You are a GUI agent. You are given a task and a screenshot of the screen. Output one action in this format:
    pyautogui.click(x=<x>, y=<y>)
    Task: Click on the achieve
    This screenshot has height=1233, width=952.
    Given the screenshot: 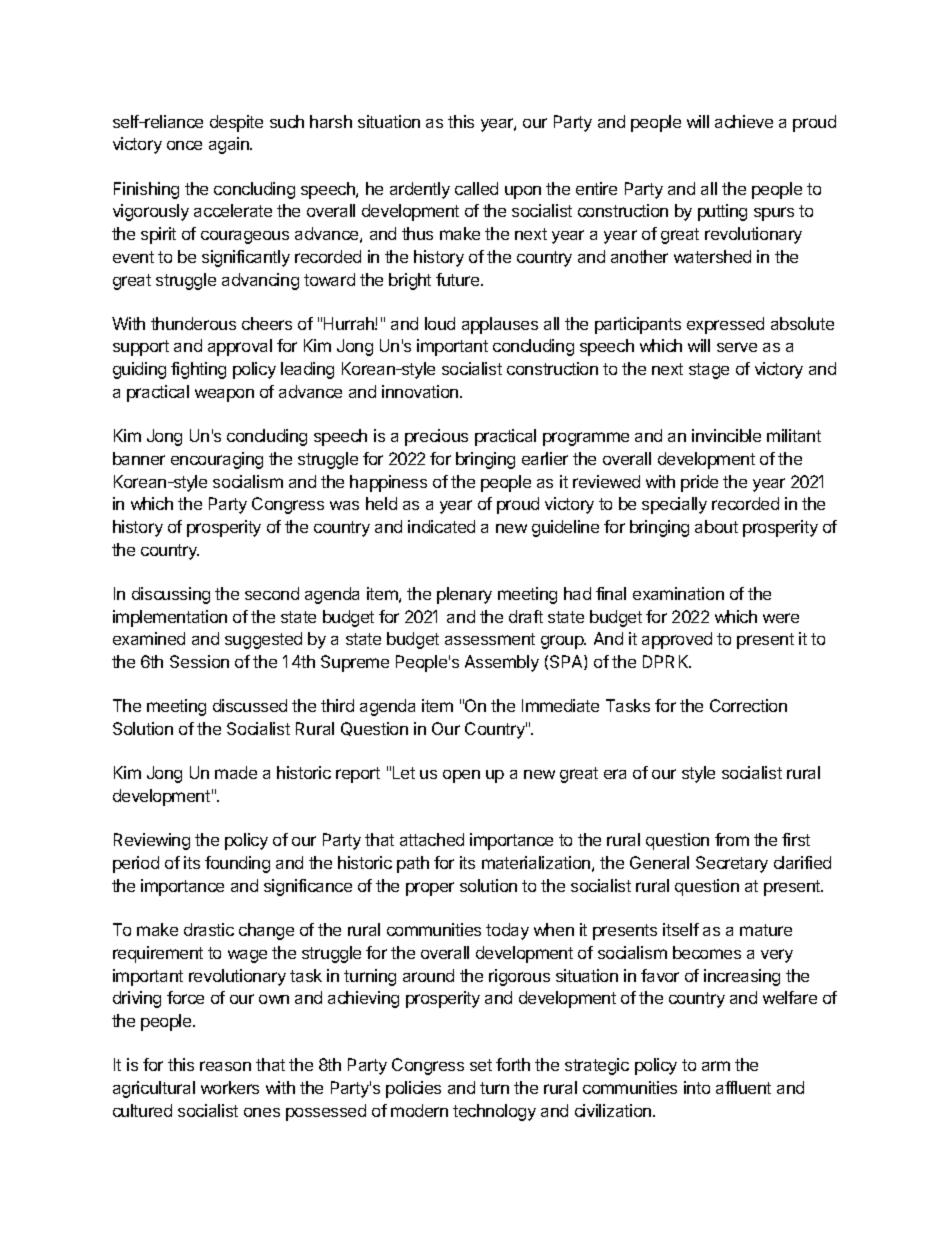 What is the action you would take?
    pyautogui.click(x=744, y=121)
